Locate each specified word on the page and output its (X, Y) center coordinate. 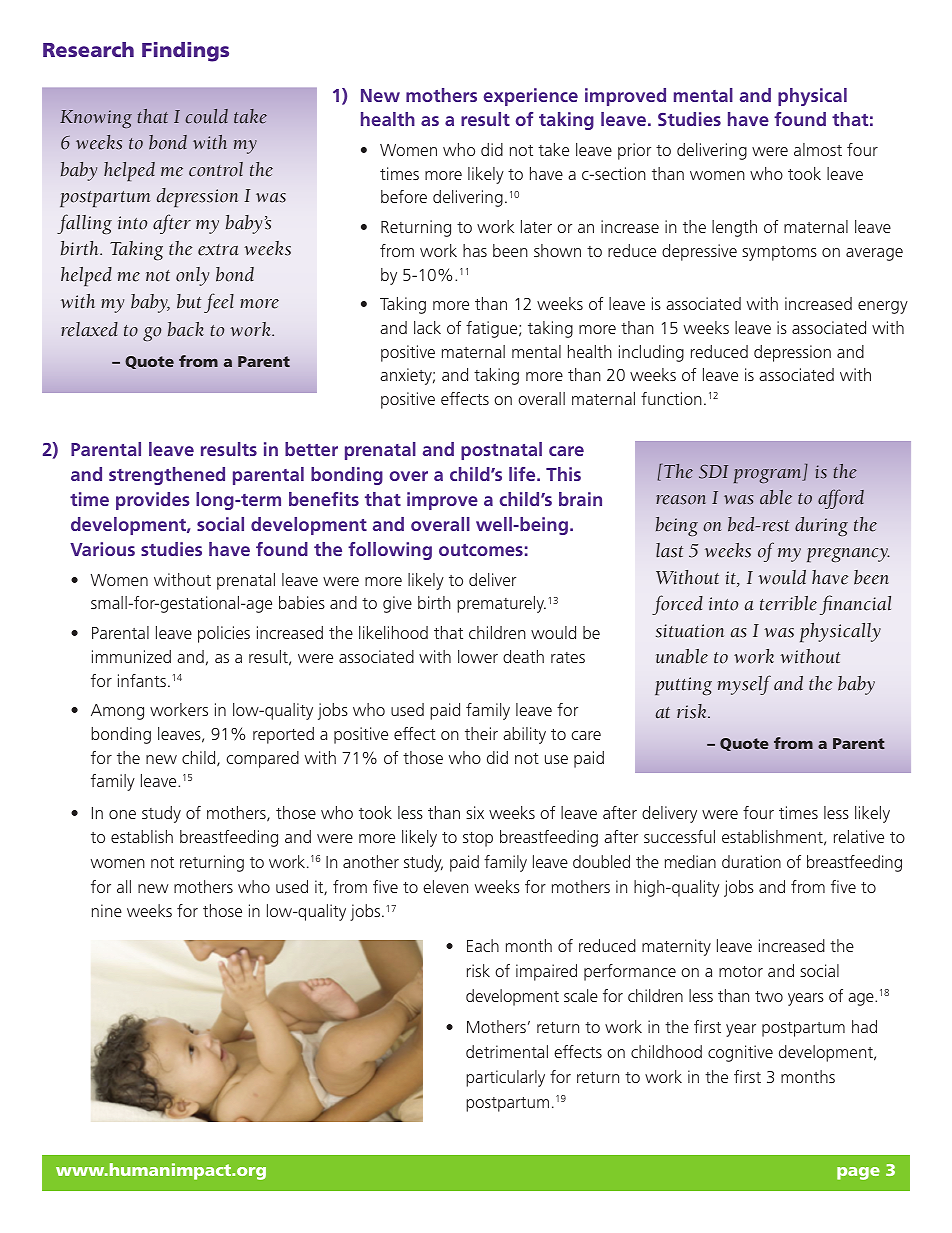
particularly (505, 1078)
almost (818, 149)
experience (531, 97)
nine (107, 910)
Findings (185, 52)
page (858, 1173)
